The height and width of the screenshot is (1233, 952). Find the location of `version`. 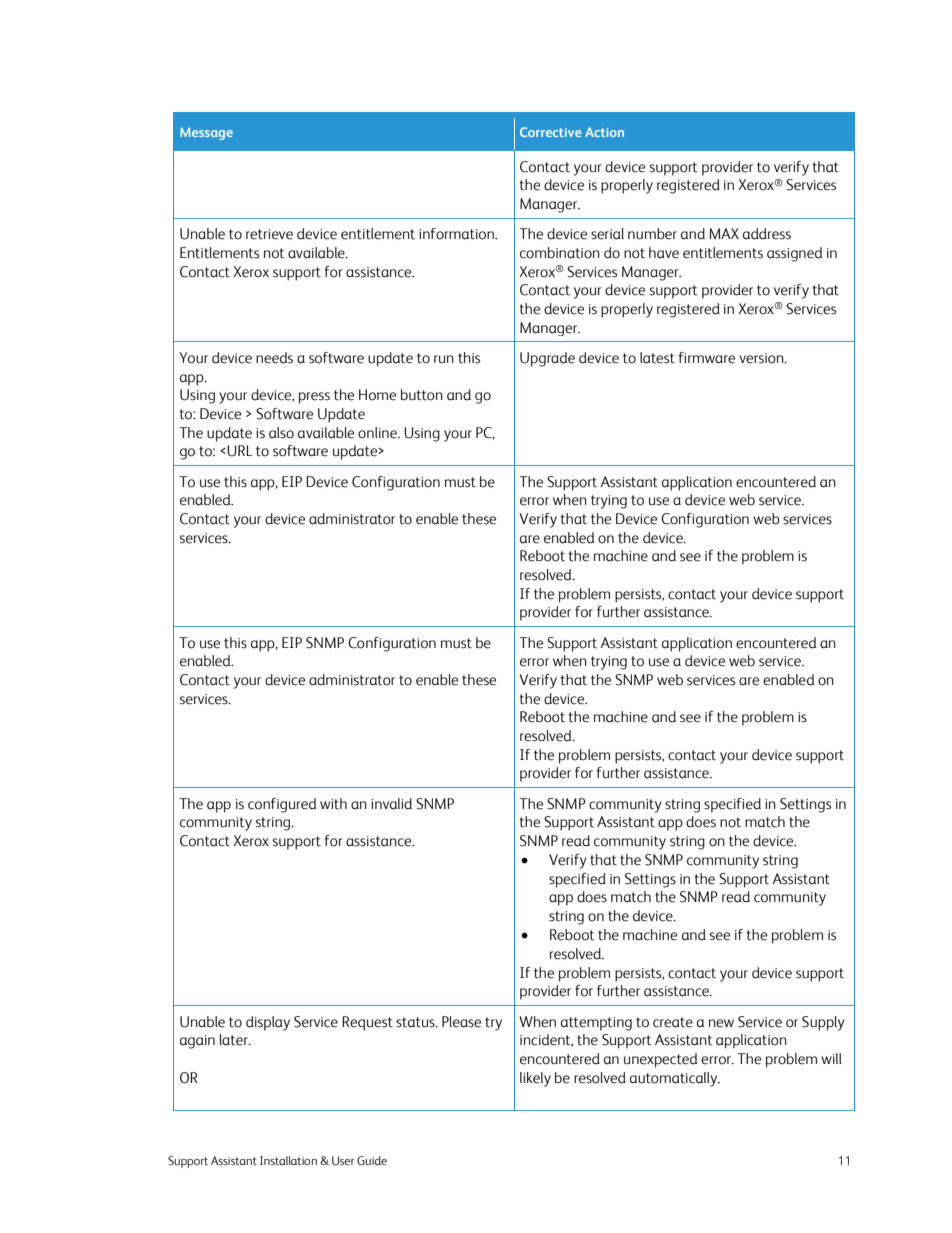

version is located at coordinates (762, 358).
